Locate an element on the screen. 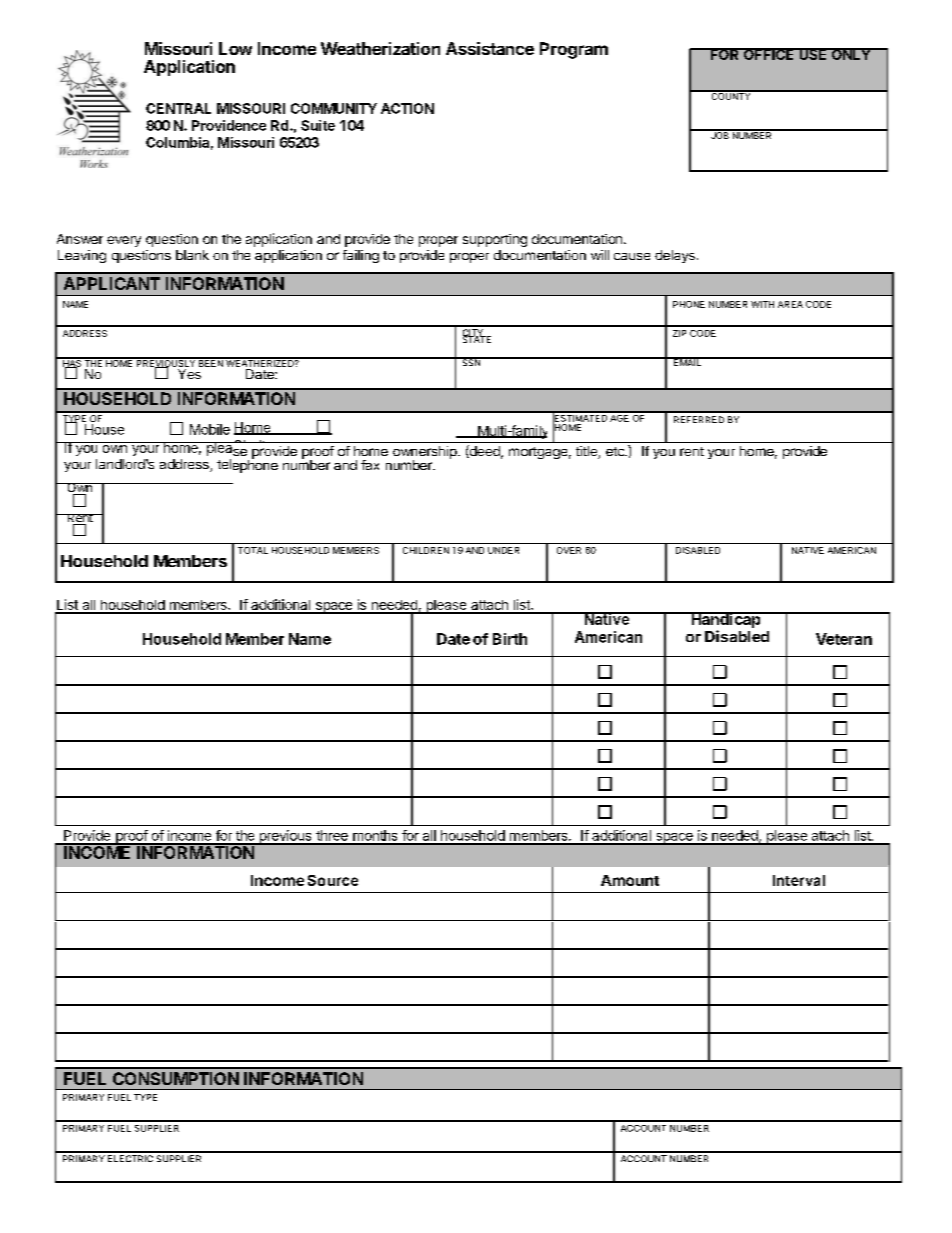 Image resolution: width=952 pixels, height=1233 pixels. TOTAL is located at coordinates (253, 550).
